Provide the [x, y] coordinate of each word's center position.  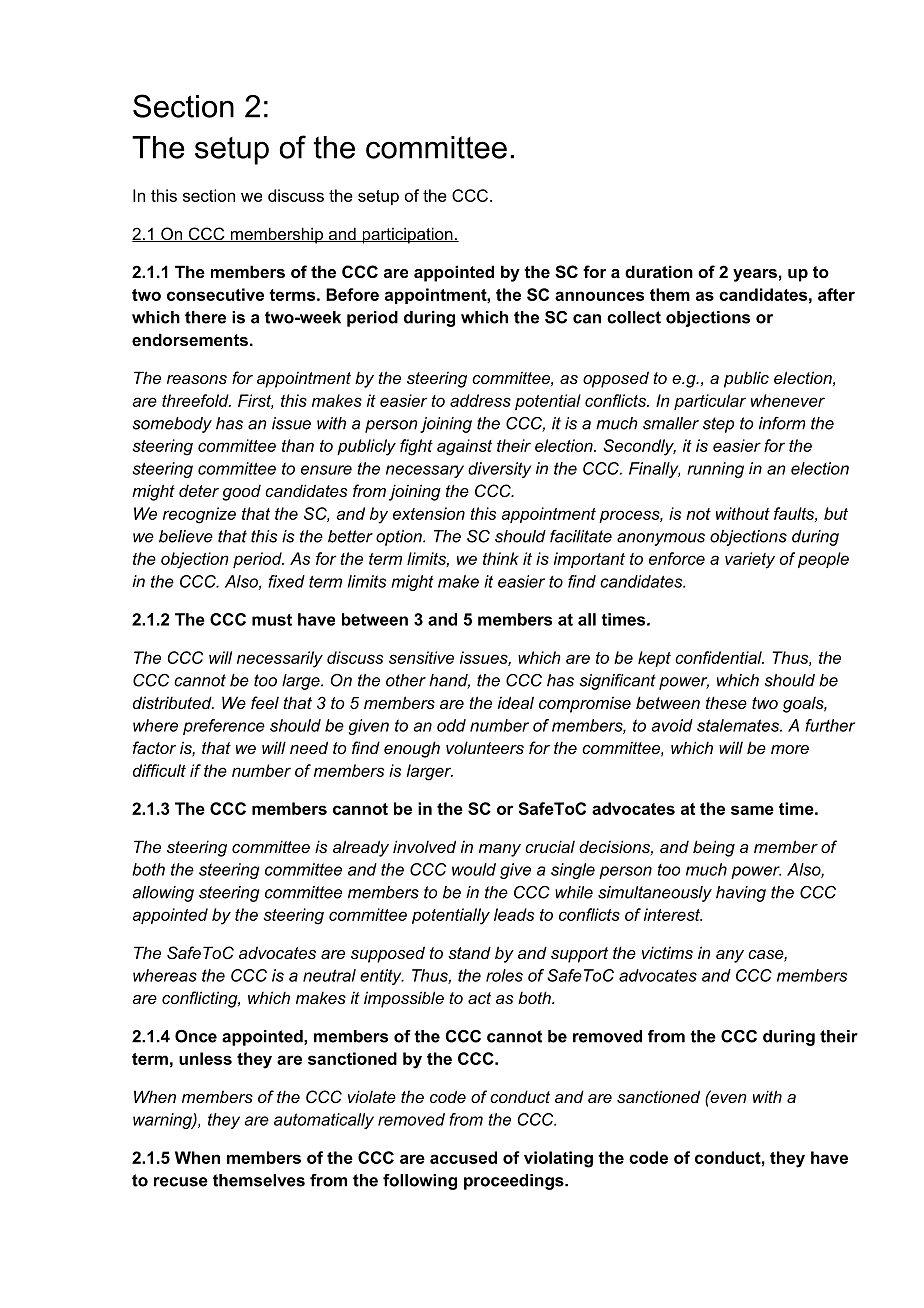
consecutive [215, 294]
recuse [181, 1182]
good [241, 493]
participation [407, 235]
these [726, 702]
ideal [516, 702]
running [715, 470]
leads [514, 914]
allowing [163, 894]
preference [224, 727]
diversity [499, 470]
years [755, 275]
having [741, 894]
